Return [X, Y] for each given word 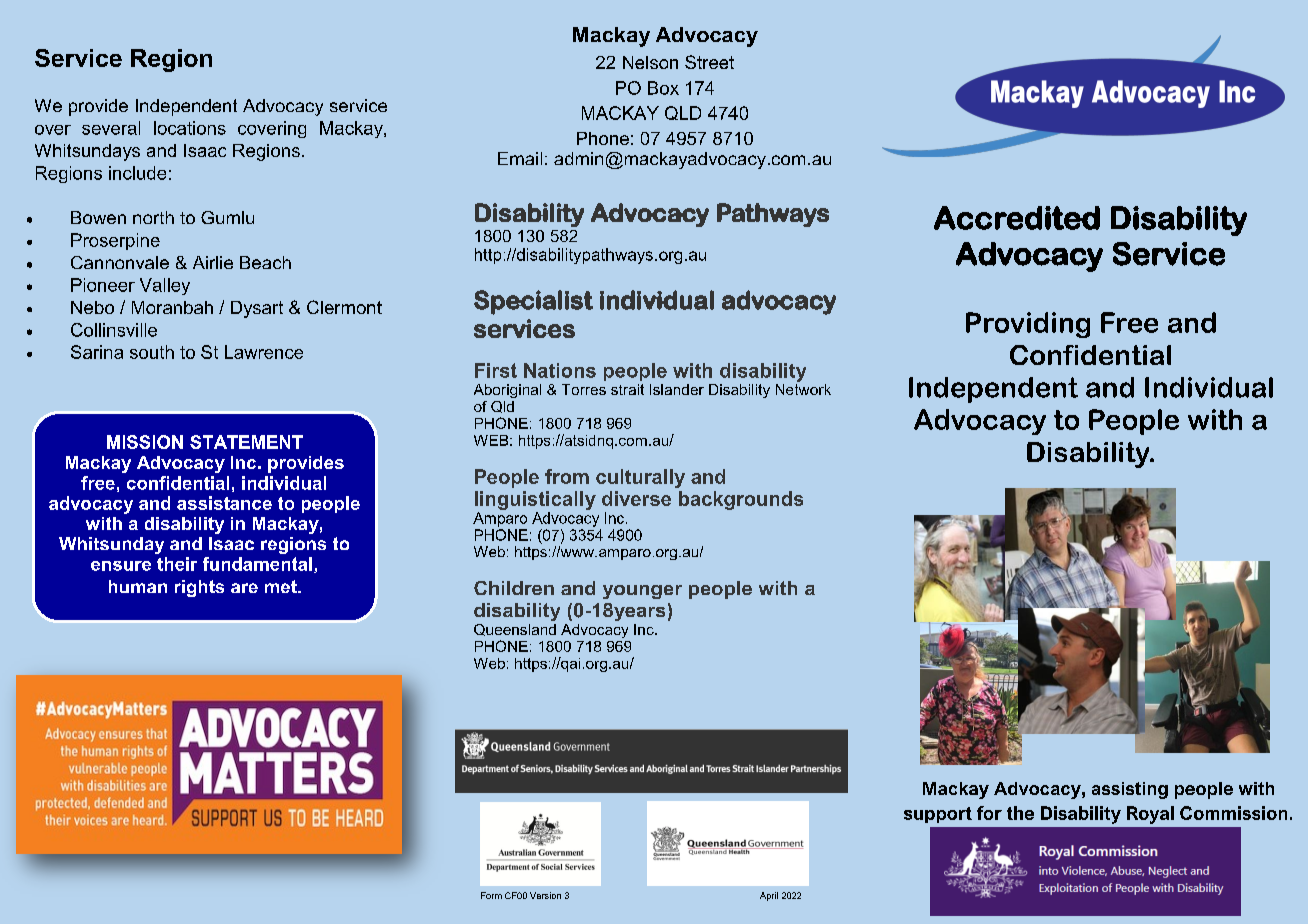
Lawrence [264, 352]
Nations [560, 370]
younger [642, 592]
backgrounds [741, 500]
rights [199, 588]
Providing [1028, 325]
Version [545, 895]
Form [491, 895]
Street [709, 62]
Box [663, 88]
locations [190, 128]
